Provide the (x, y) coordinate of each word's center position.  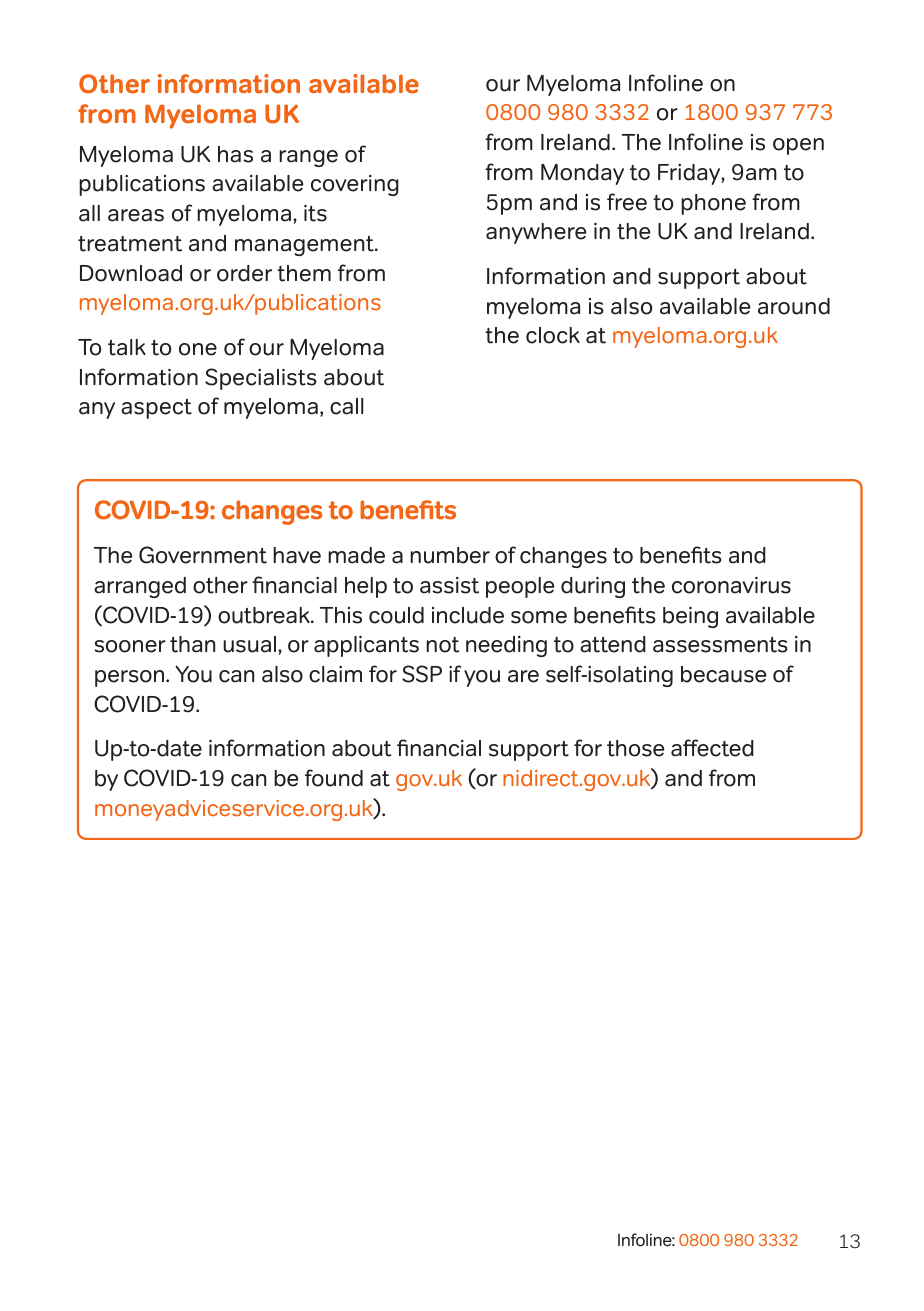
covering (355, 185)
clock (553, 335)
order (244, 273)
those (636, 748)
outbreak (265, 615)
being (690, 617)
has (235, 154)
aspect (156, 409)
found (334, 778)
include (468, 615)
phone (713, 204)
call (347, 406)
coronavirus (731, 585)
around (794, 306)
